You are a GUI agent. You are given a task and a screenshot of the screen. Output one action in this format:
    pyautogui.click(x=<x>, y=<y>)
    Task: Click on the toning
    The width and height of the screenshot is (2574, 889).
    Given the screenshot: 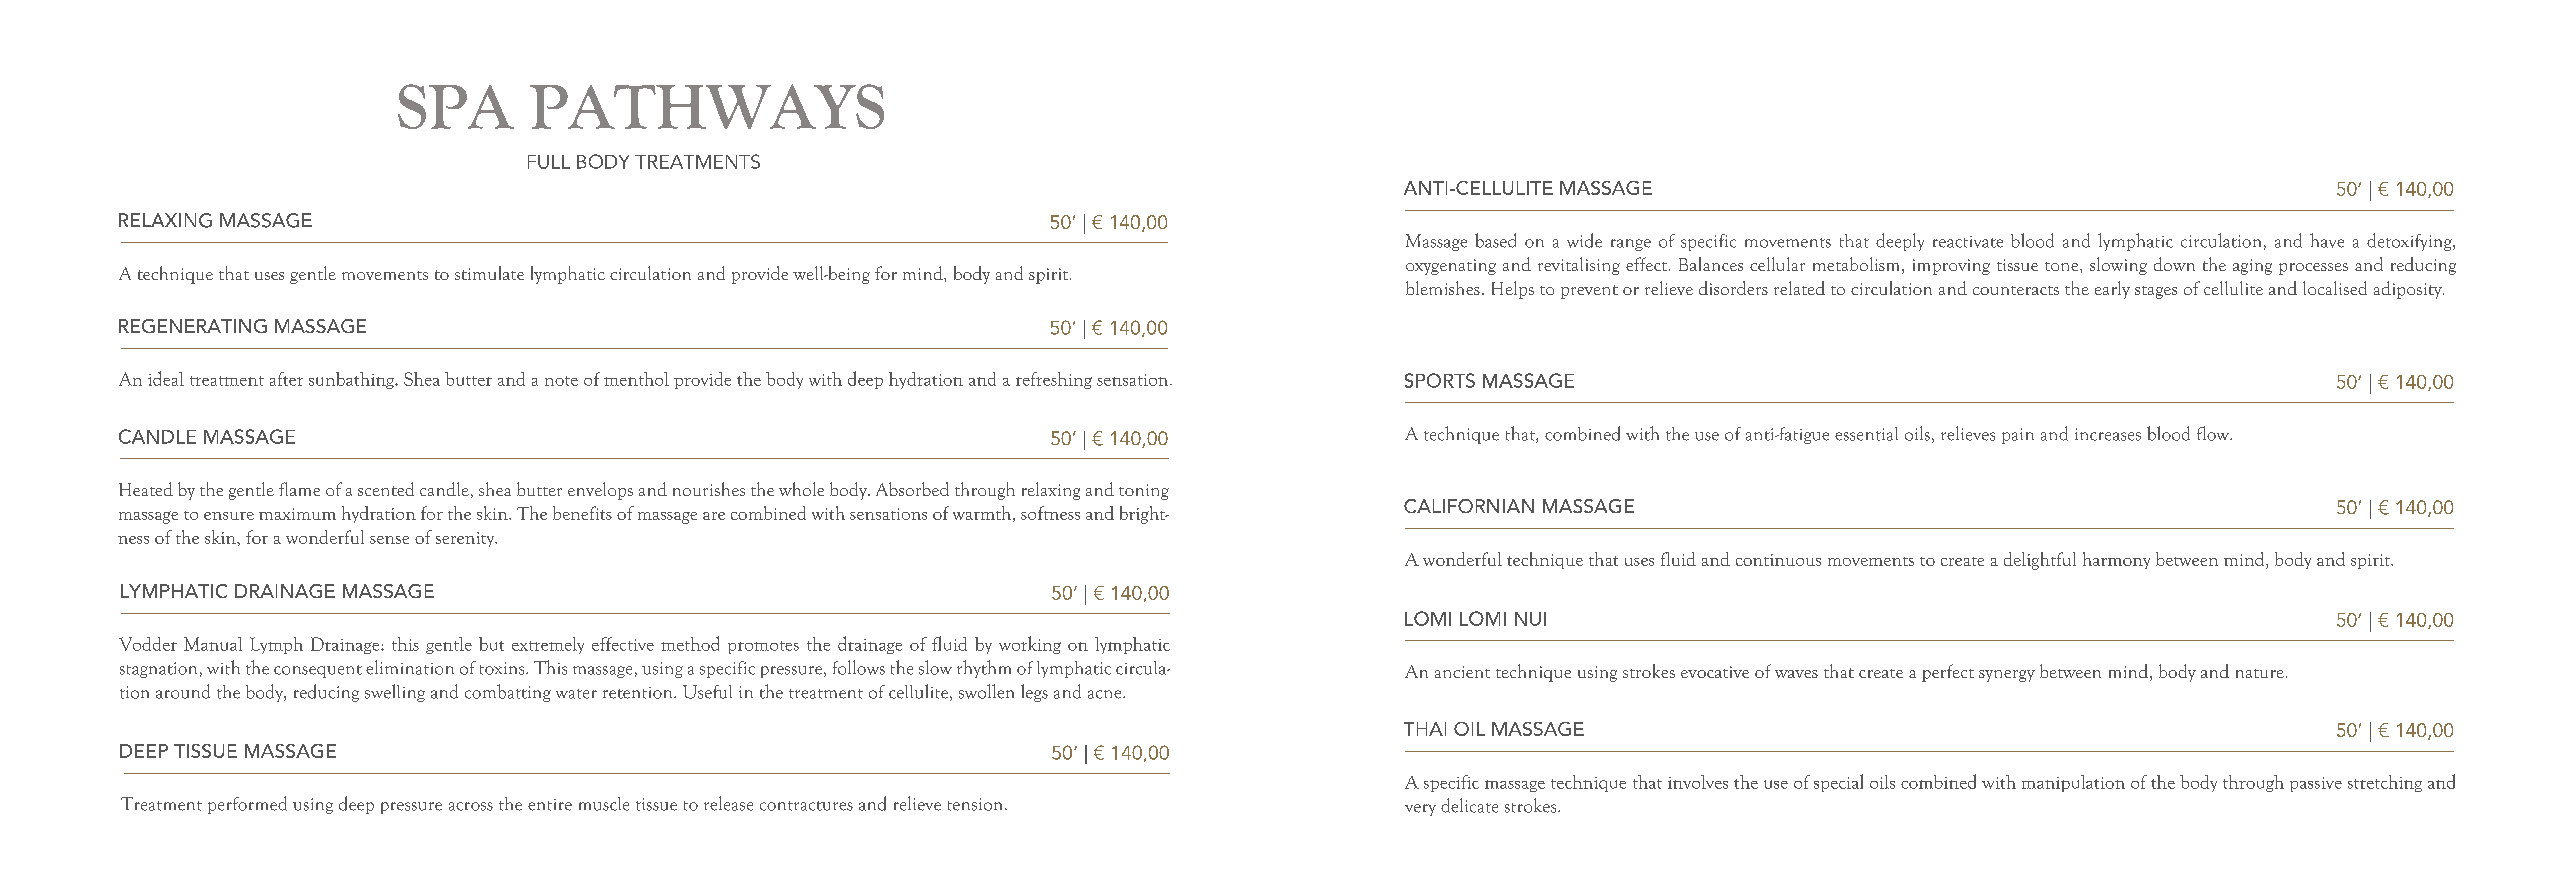 What is the action you would take?
    pyautogui.click(x=1144, y=492)
